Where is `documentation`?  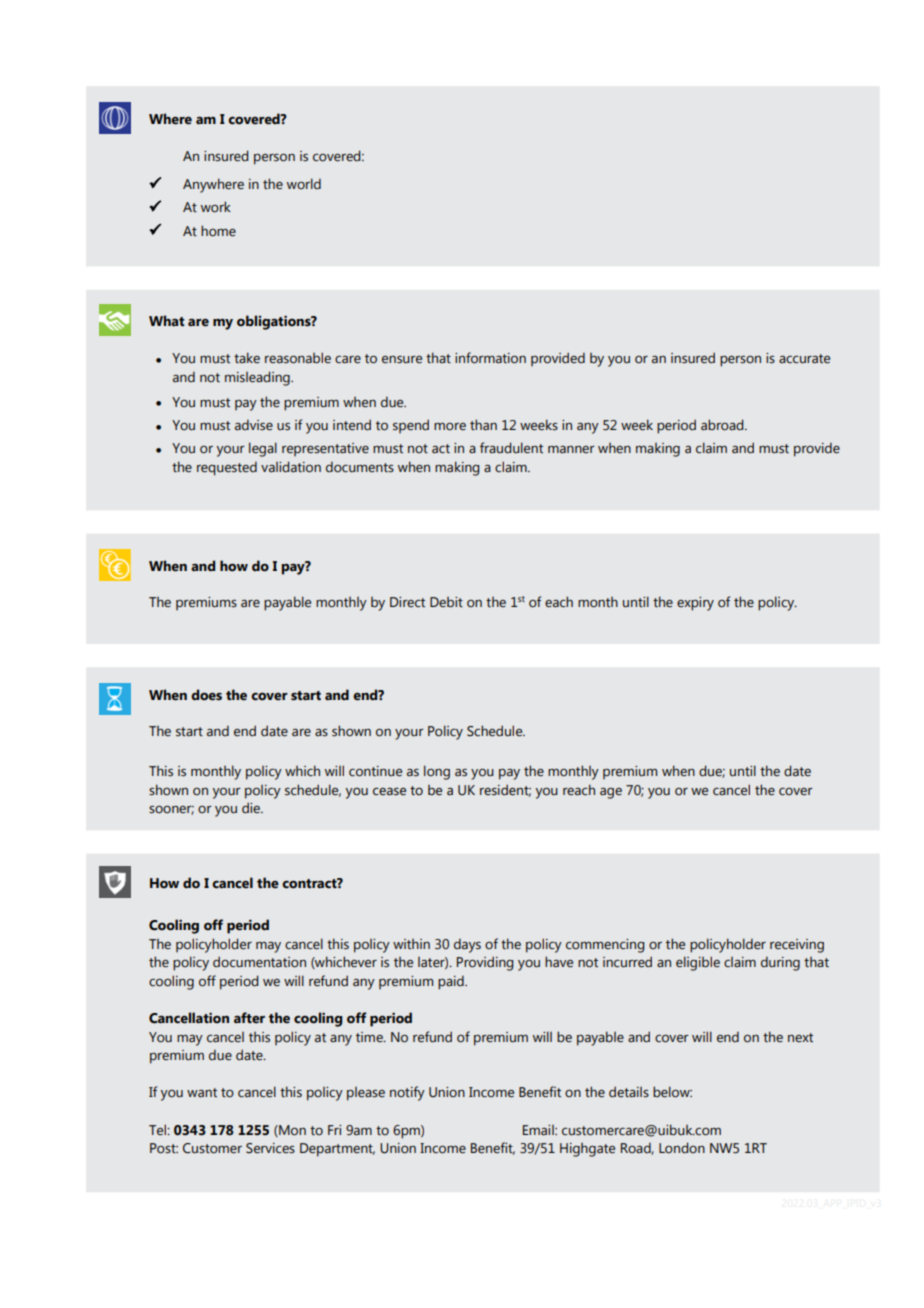
documentation is located at coordinates (259, 962).
